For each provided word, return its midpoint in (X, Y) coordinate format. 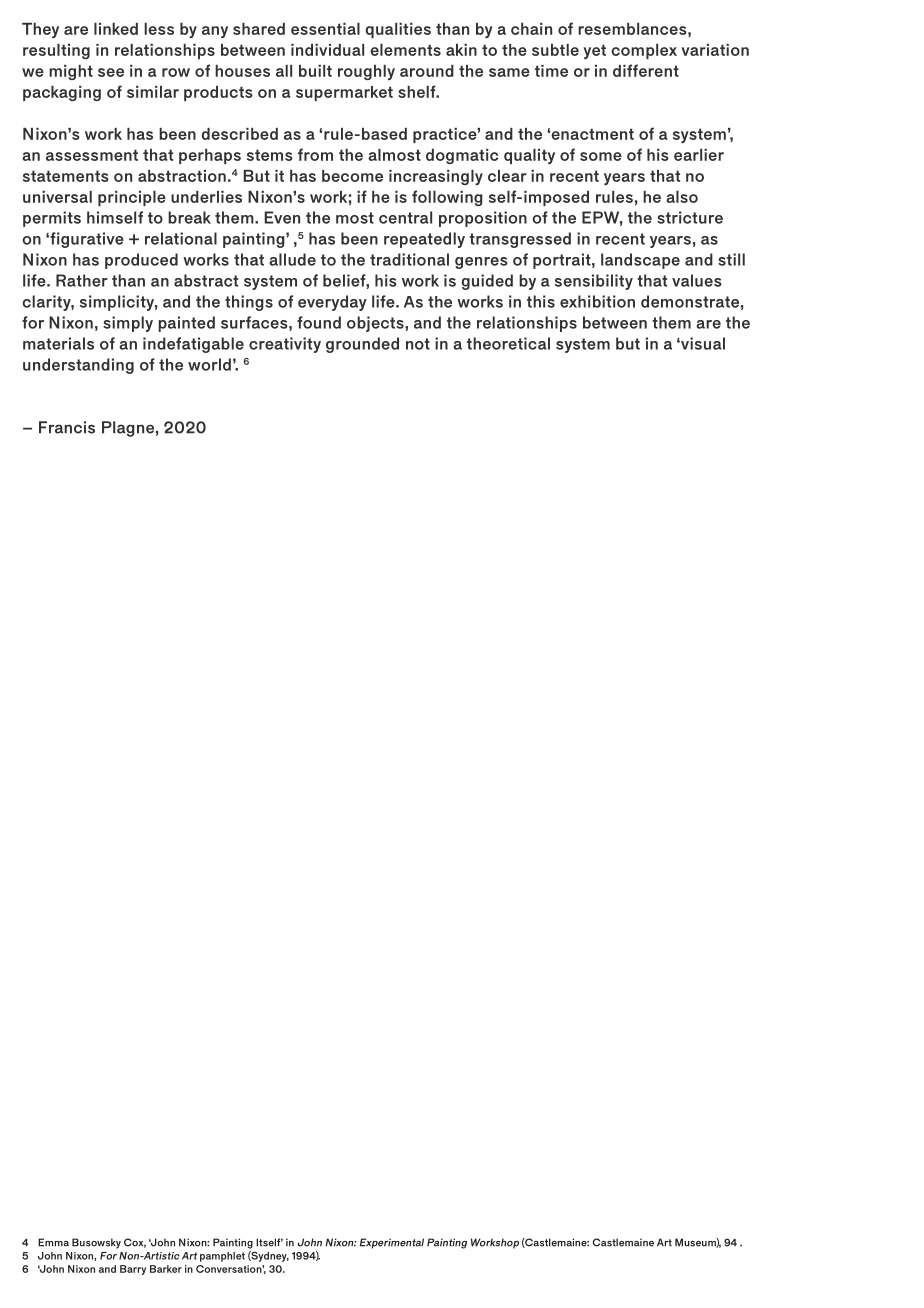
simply (128, 324)
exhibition (597, 301)
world (209, 364)
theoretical (508, 343)
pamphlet (222, 1257)
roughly (366, 72)
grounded (362, 345)
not (418, 344)
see (111, 72)
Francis (67, 427)
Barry (133, 1270)
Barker (166, 1269)
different (646, 70)
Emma (53, 1242)
